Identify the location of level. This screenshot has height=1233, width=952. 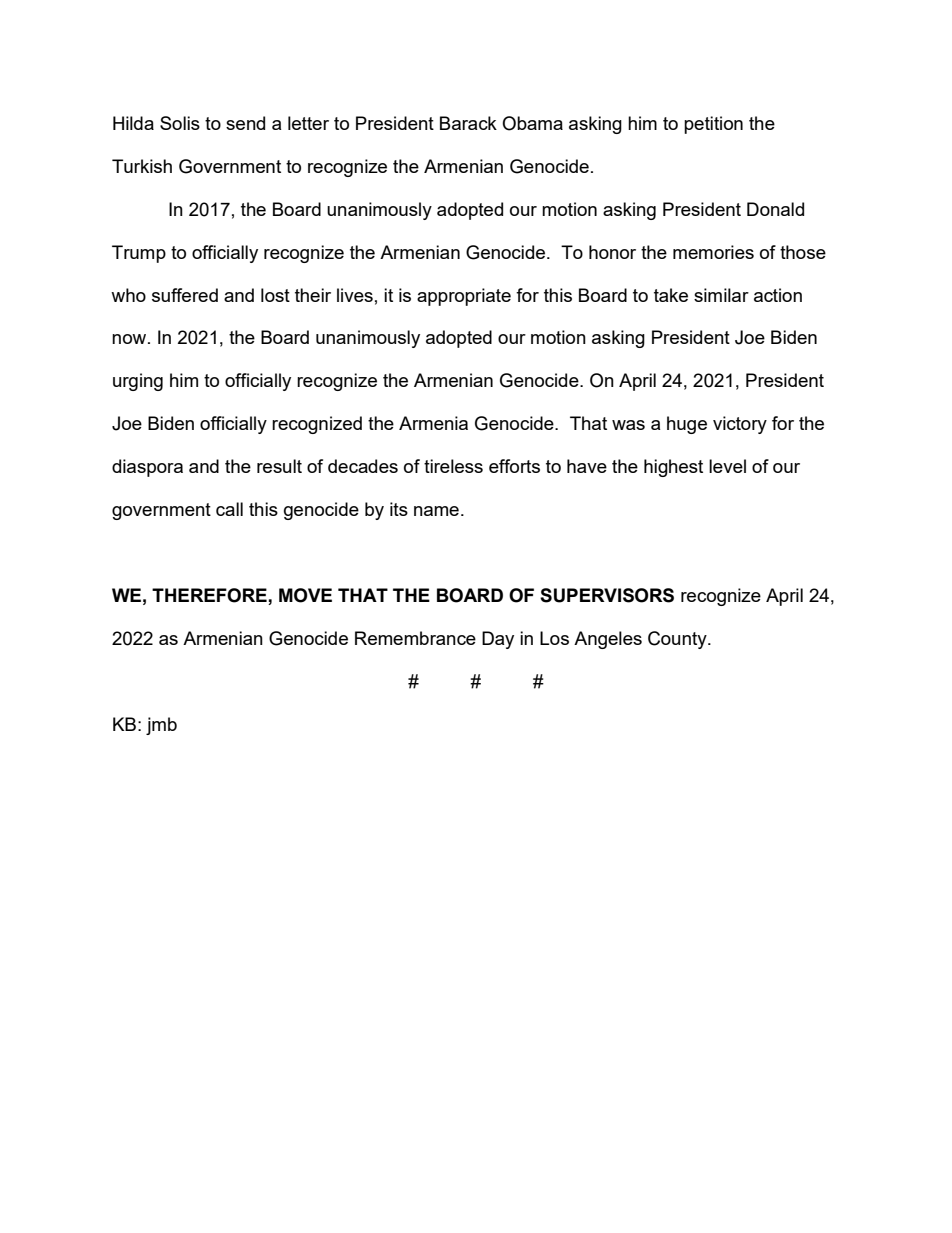
(727, 466).
